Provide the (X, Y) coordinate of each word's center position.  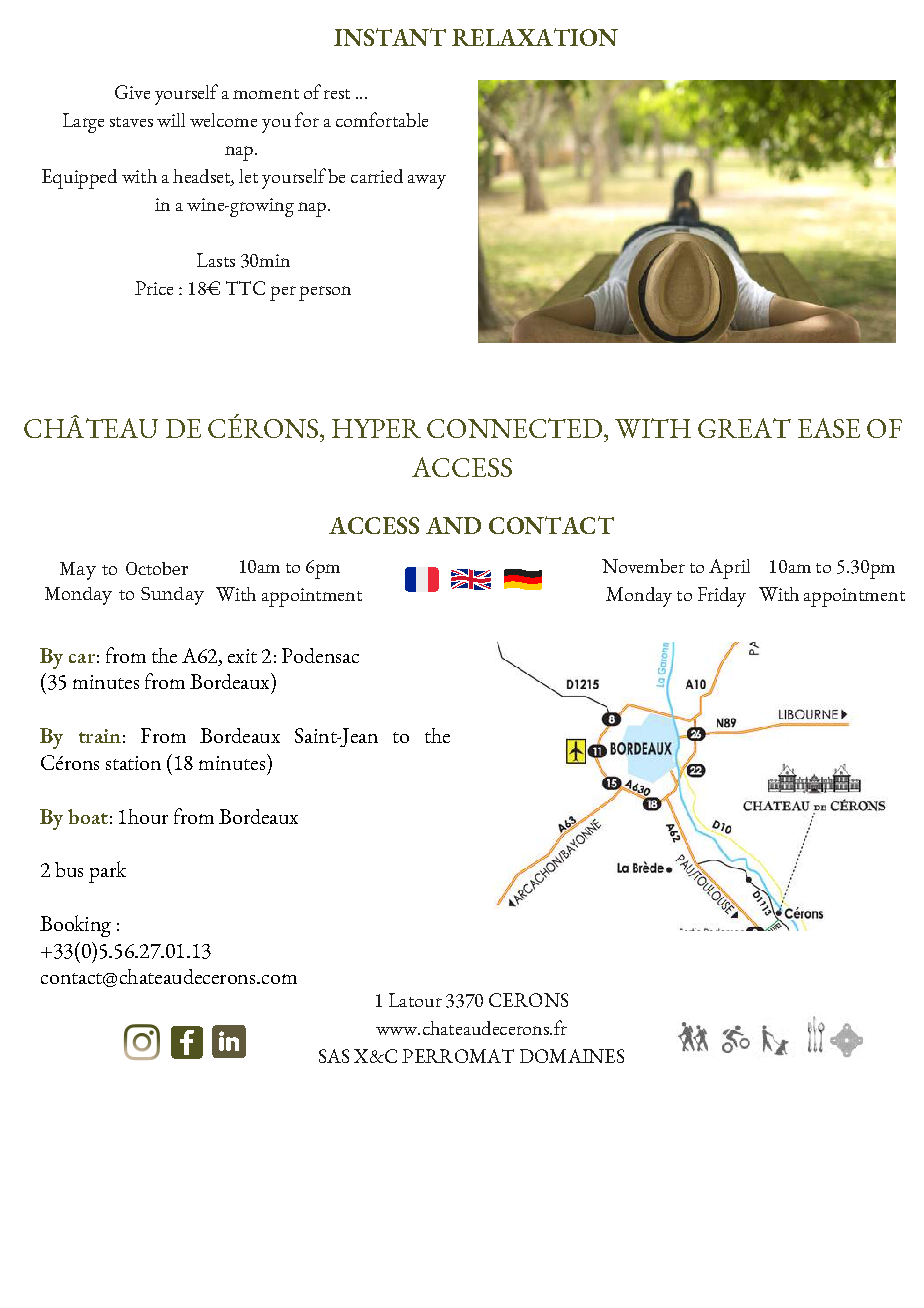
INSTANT (390, 37)
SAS (334, 1056)
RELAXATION (535, 37)
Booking (75, 926)
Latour (415, 1000)
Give (132, 92)
